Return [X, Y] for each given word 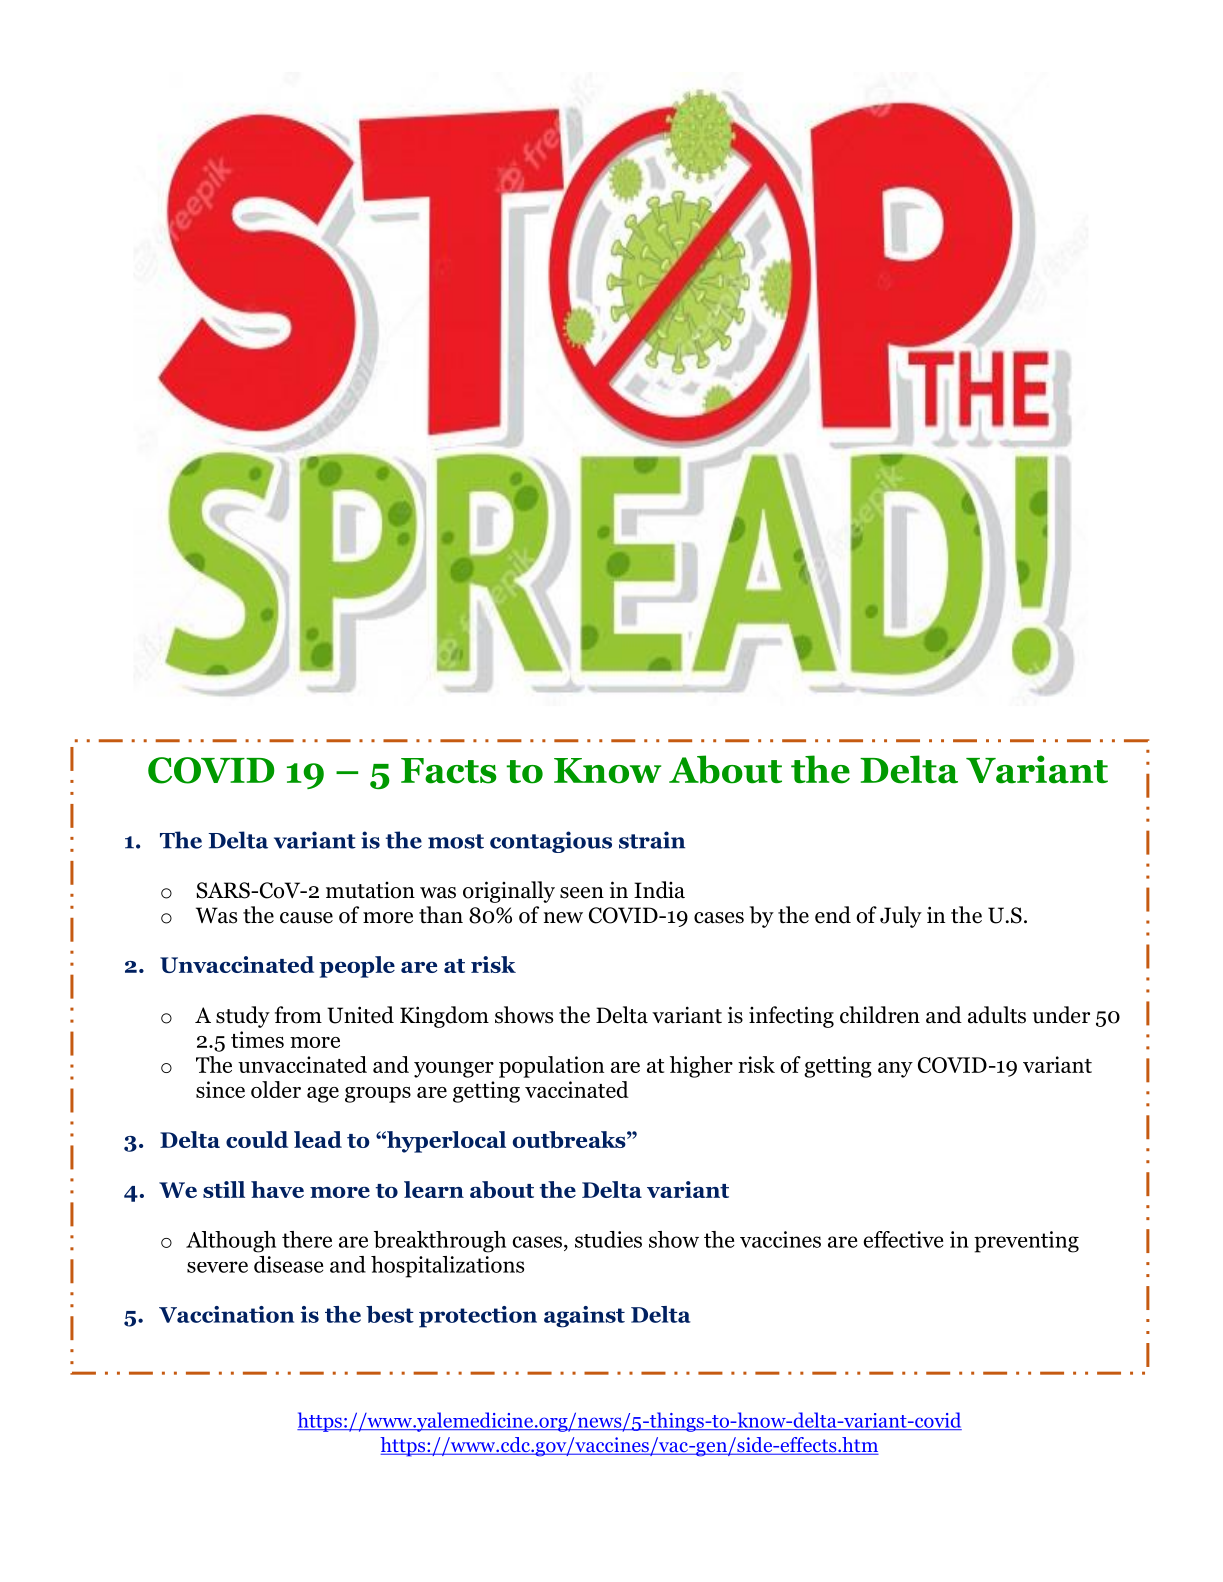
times [257, 1039]
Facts [449, 771]
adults [997, 1015]
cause [306, 918]
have [277, 1189]
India [659, 890]
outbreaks [570, 1139]
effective [903, 1239]
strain [652, 840]
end [833, 915]
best [390, 1314]
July [901, 917]
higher [701, 1067]
